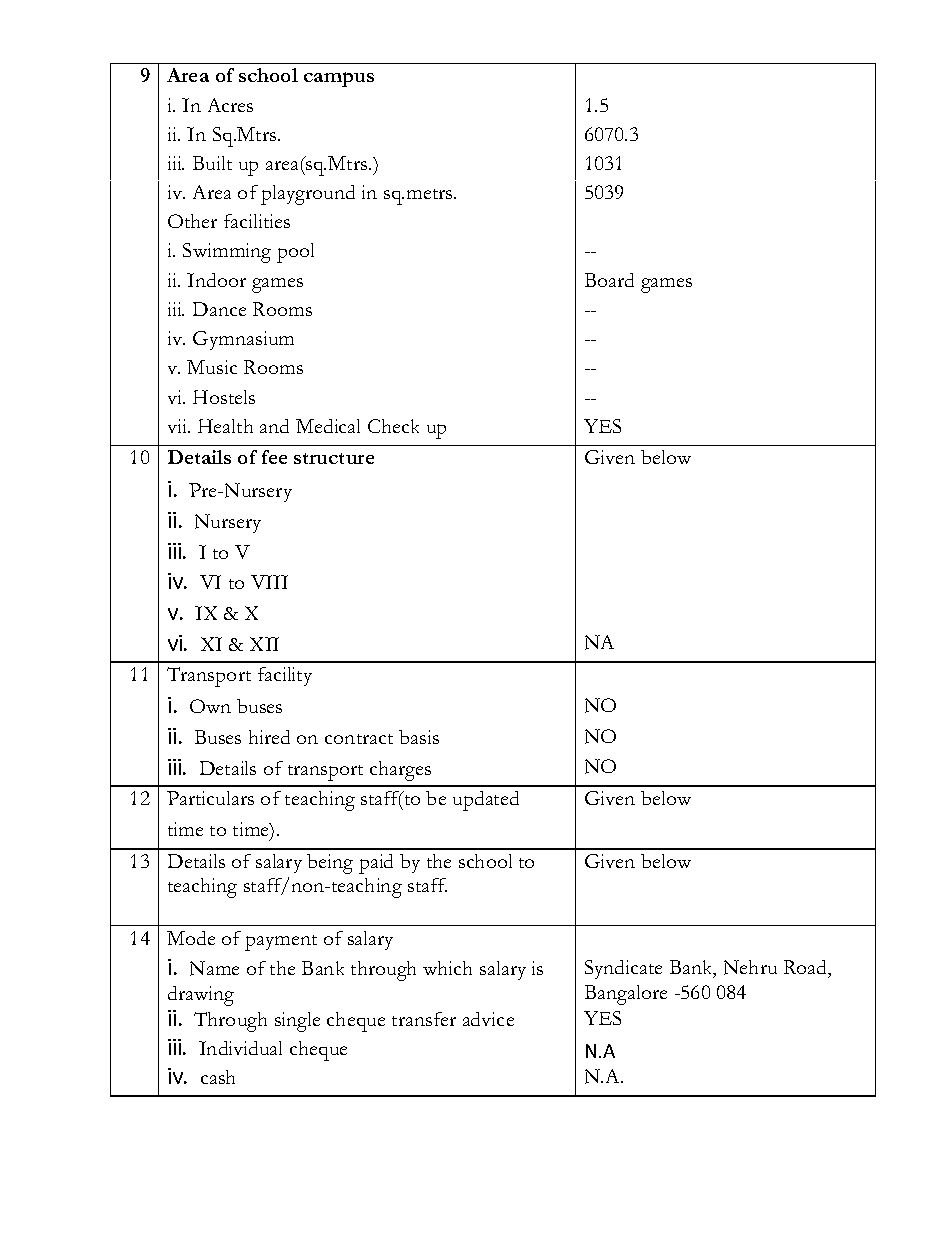 This document has height=1233, width=952. Describe the element at coordinates (334, 458) in the document. I see `structure` at that location.
